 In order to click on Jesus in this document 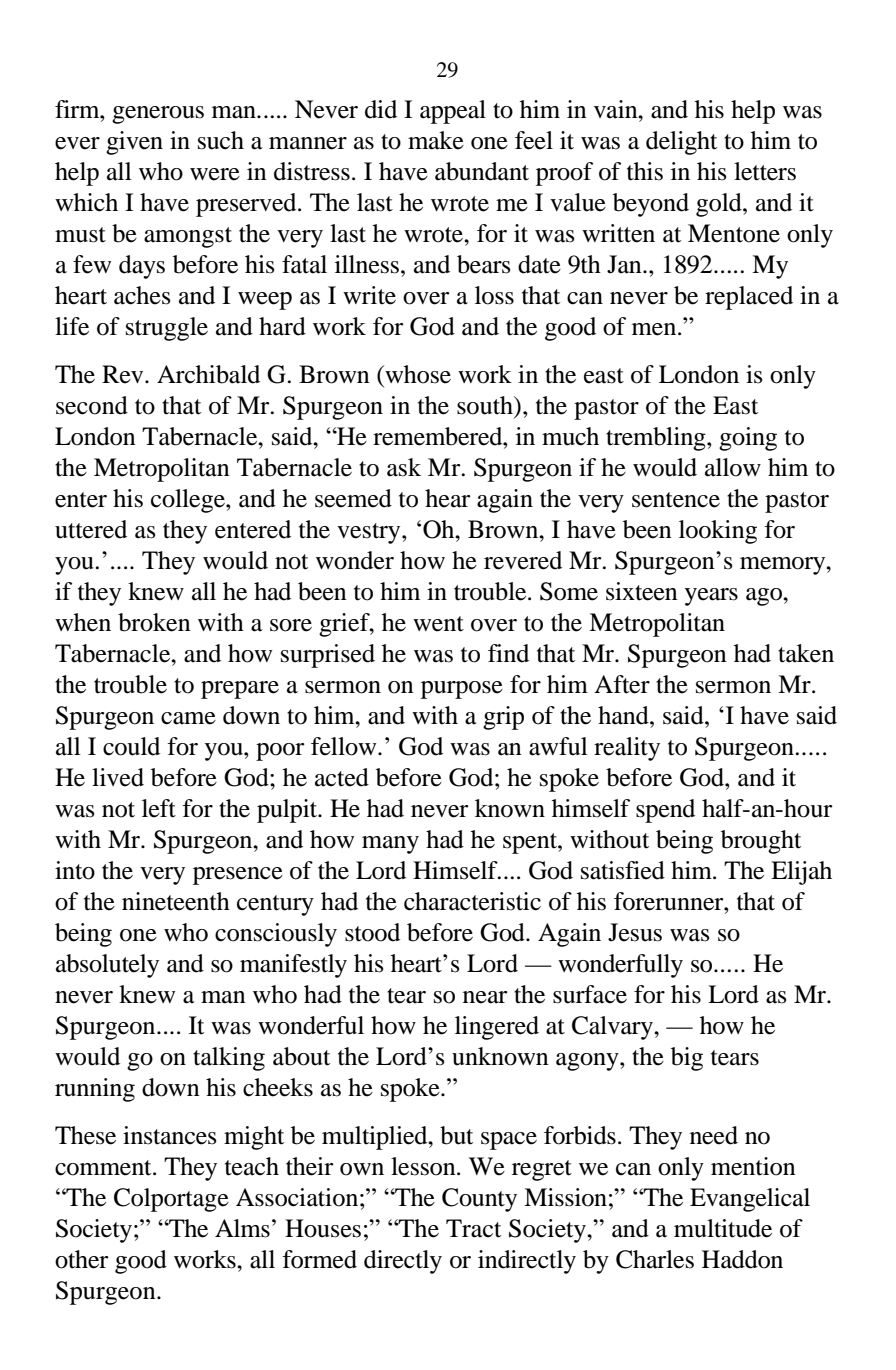, I will do `click(635, 932)`.
